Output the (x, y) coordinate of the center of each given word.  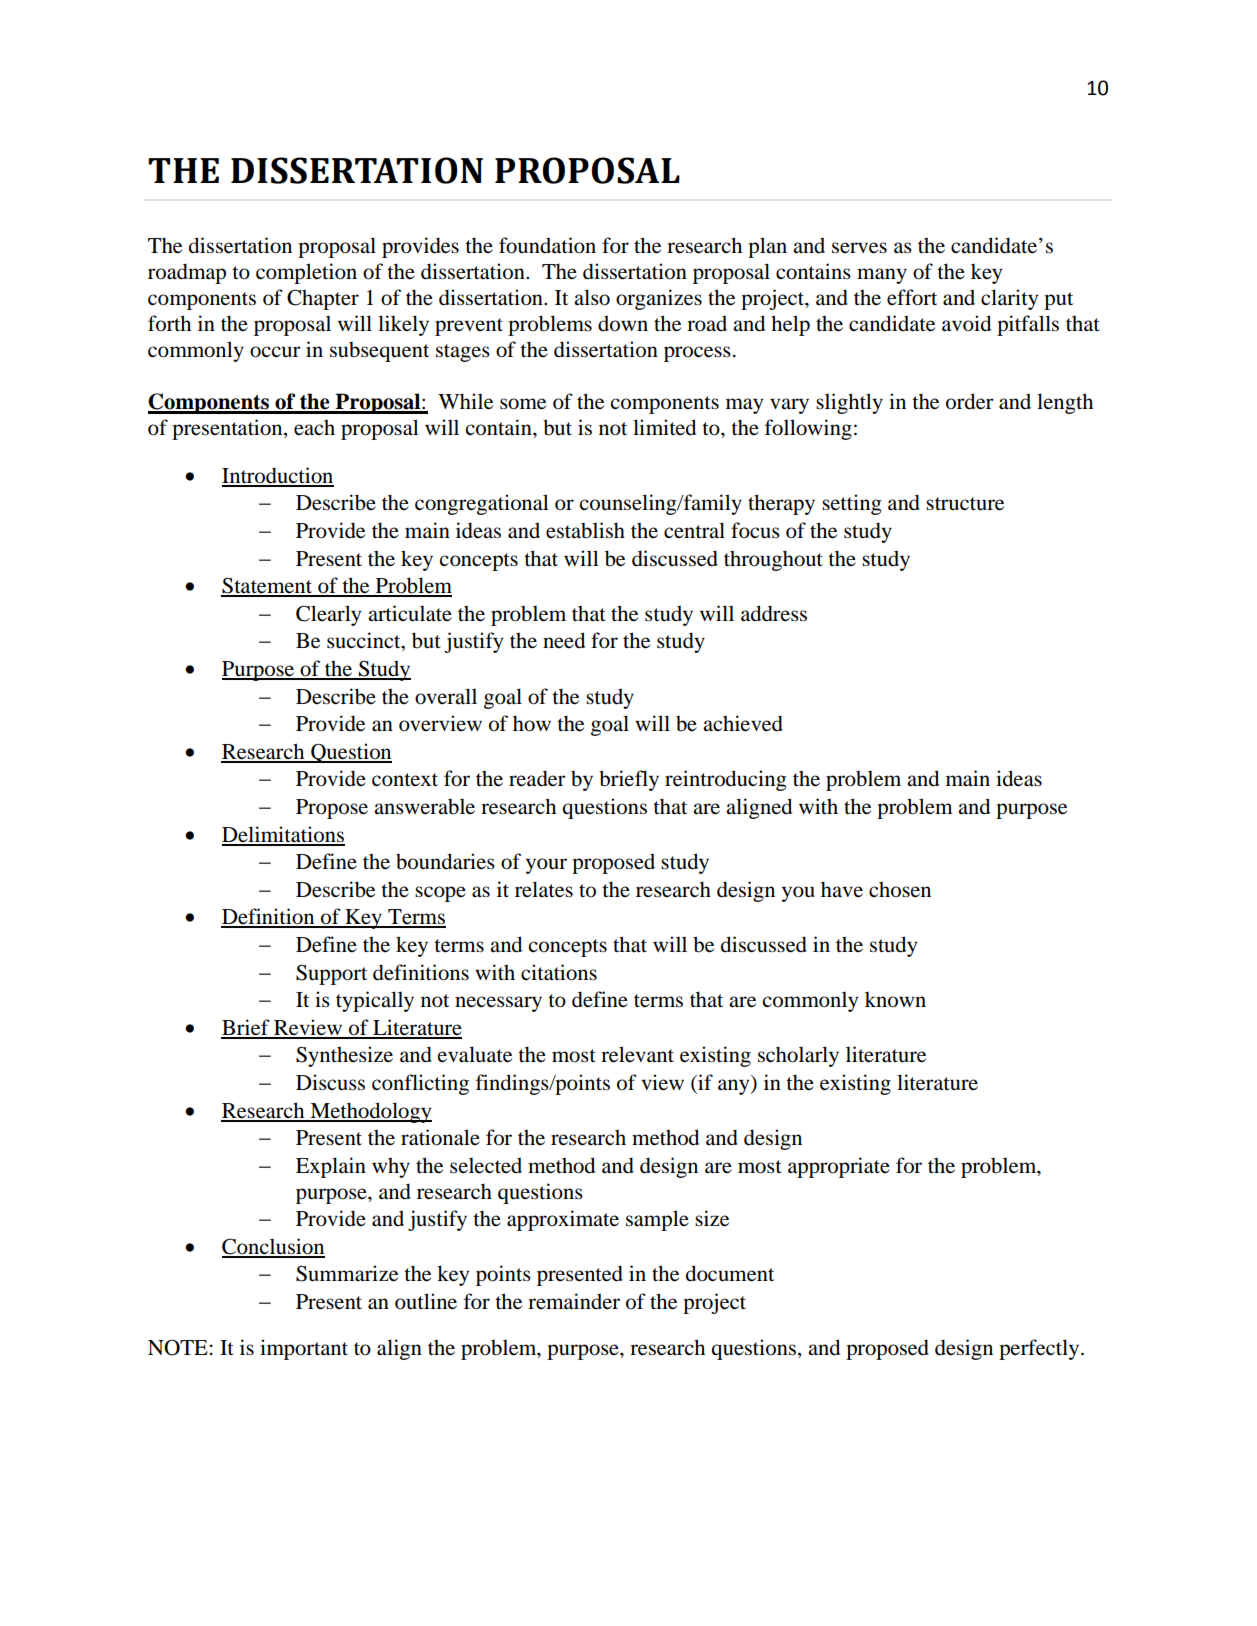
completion (306, 273)
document (730, 1273)
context (405, 780)
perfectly (1040, 1349)
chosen (900, 889)
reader (537, 778)
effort (912, 297)
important (304, 1349)
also (592, 297)
